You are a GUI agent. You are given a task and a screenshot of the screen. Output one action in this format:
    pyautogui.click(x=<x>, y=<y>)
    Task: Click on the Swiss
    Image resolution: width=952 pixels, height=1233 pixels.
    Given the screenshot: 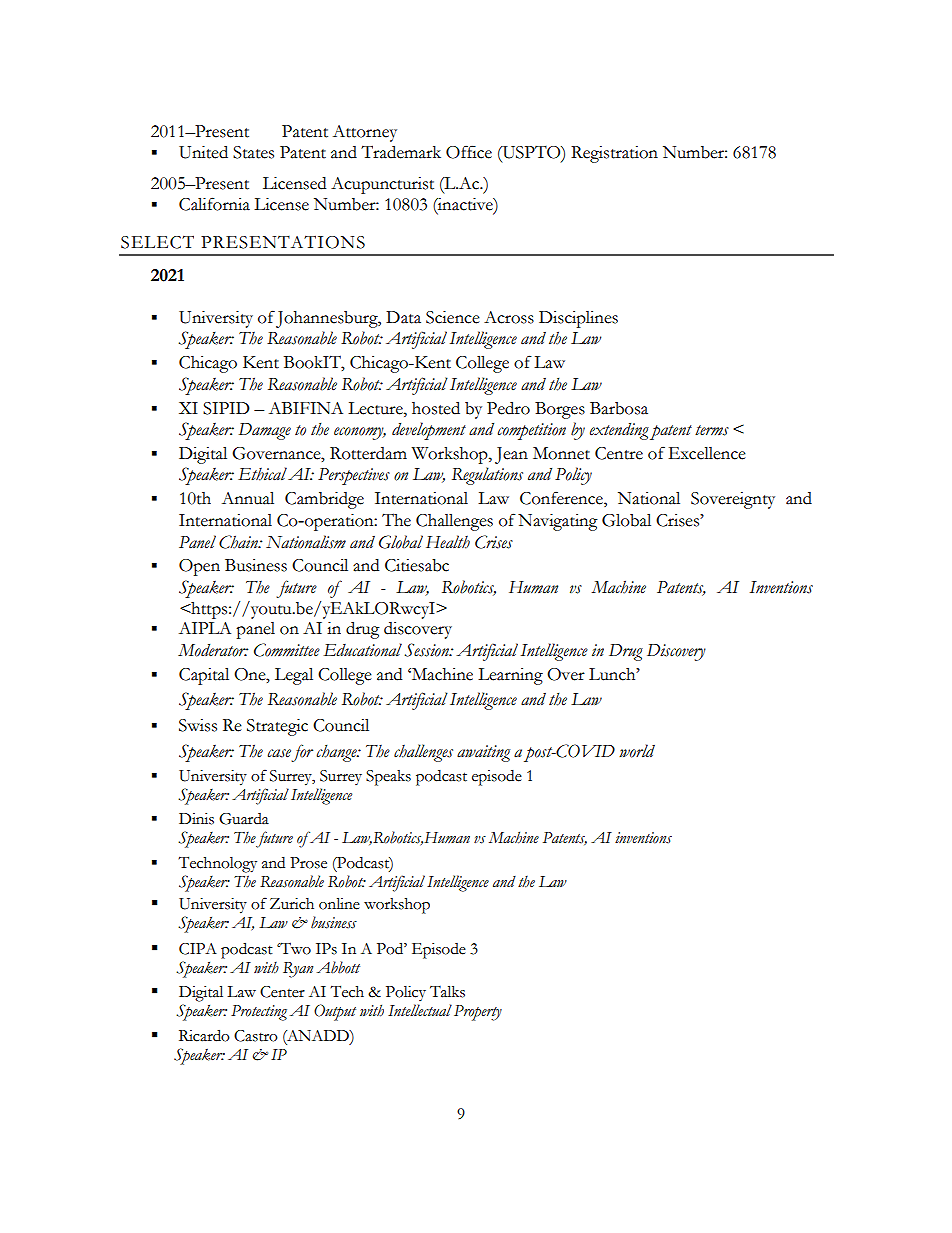 What is the action you would take?
    pyautogui.click(x=198, y=725)
